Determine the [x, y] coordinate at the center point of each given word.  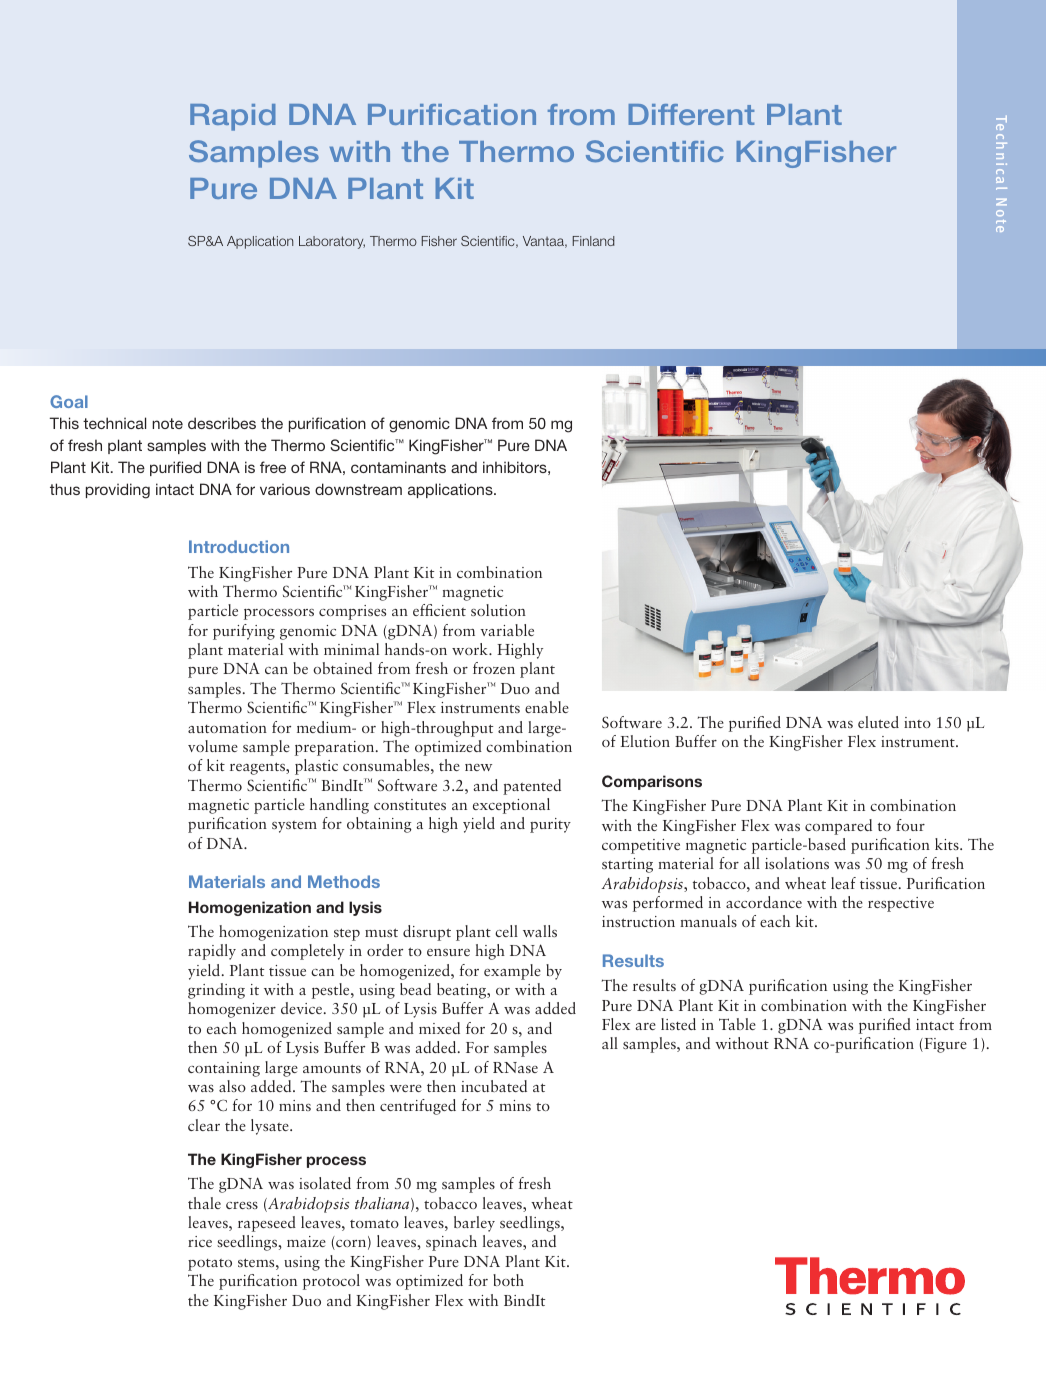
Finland [594, 241]
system [294, 827]
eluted [878, 722]
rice [200, 1241]
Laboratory [332, 242]
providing [118, 491]
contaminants [398, 467]
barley [474, 1224]
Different [691, 114]
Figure [944, 1045]
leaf [843, 883]
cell [506, 931]
